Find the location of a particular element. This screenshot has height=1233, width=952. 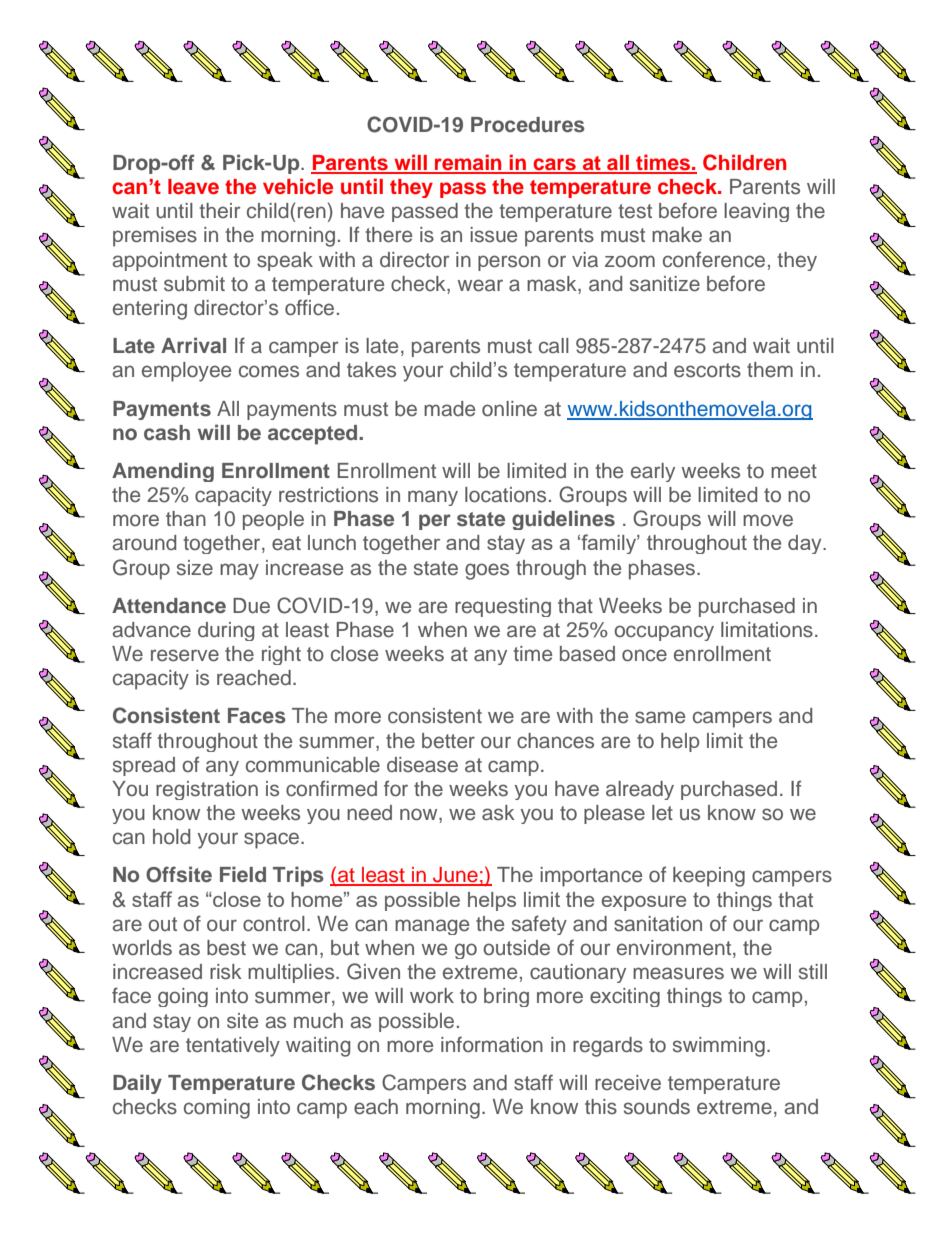

leave is located at coordinates (193, 187).
